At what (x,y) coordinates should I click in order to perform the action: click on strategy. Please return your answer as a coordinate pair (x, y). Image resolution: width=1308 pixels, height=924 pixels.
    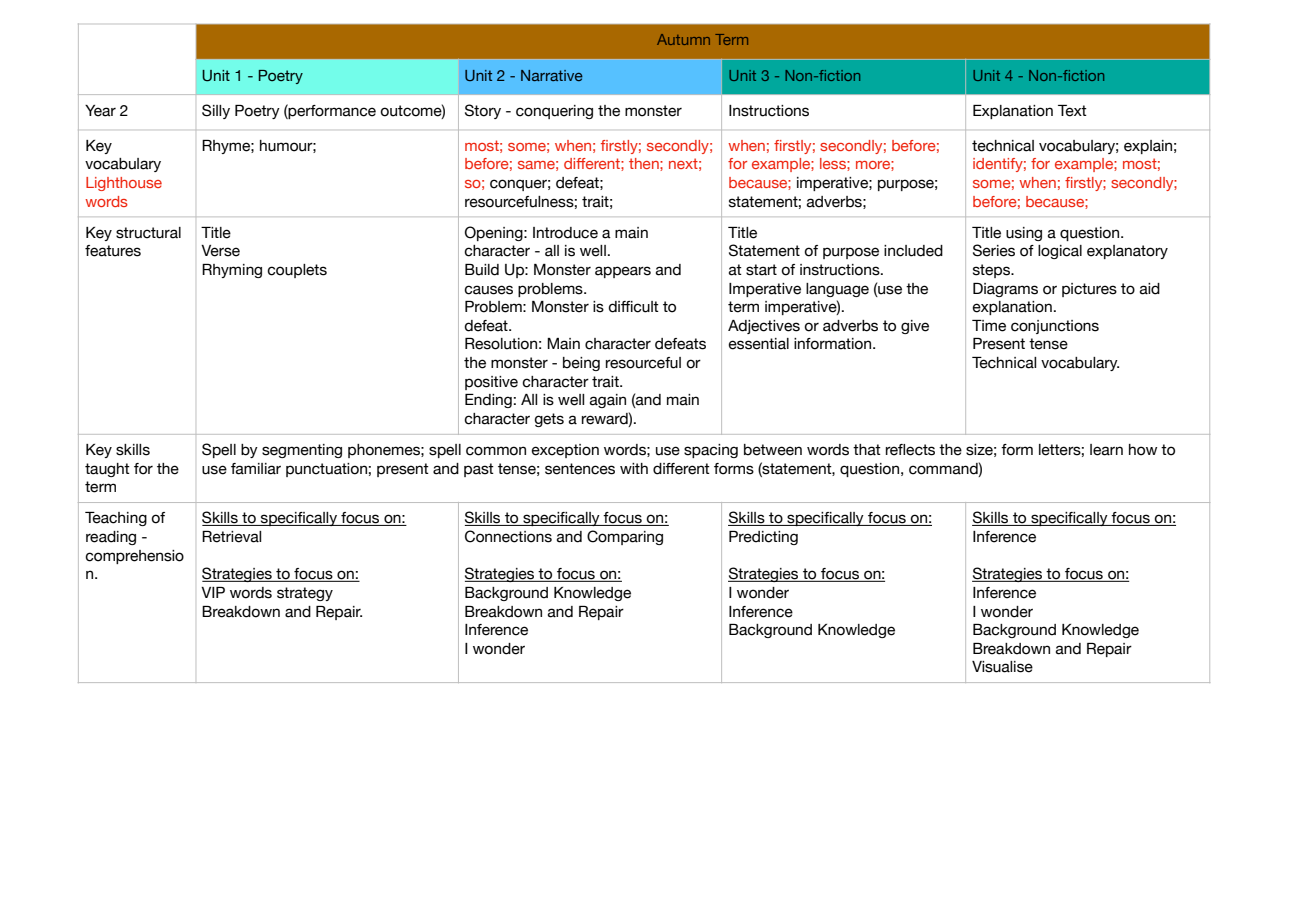
    Looking at the image, I should click on (305, 594).
